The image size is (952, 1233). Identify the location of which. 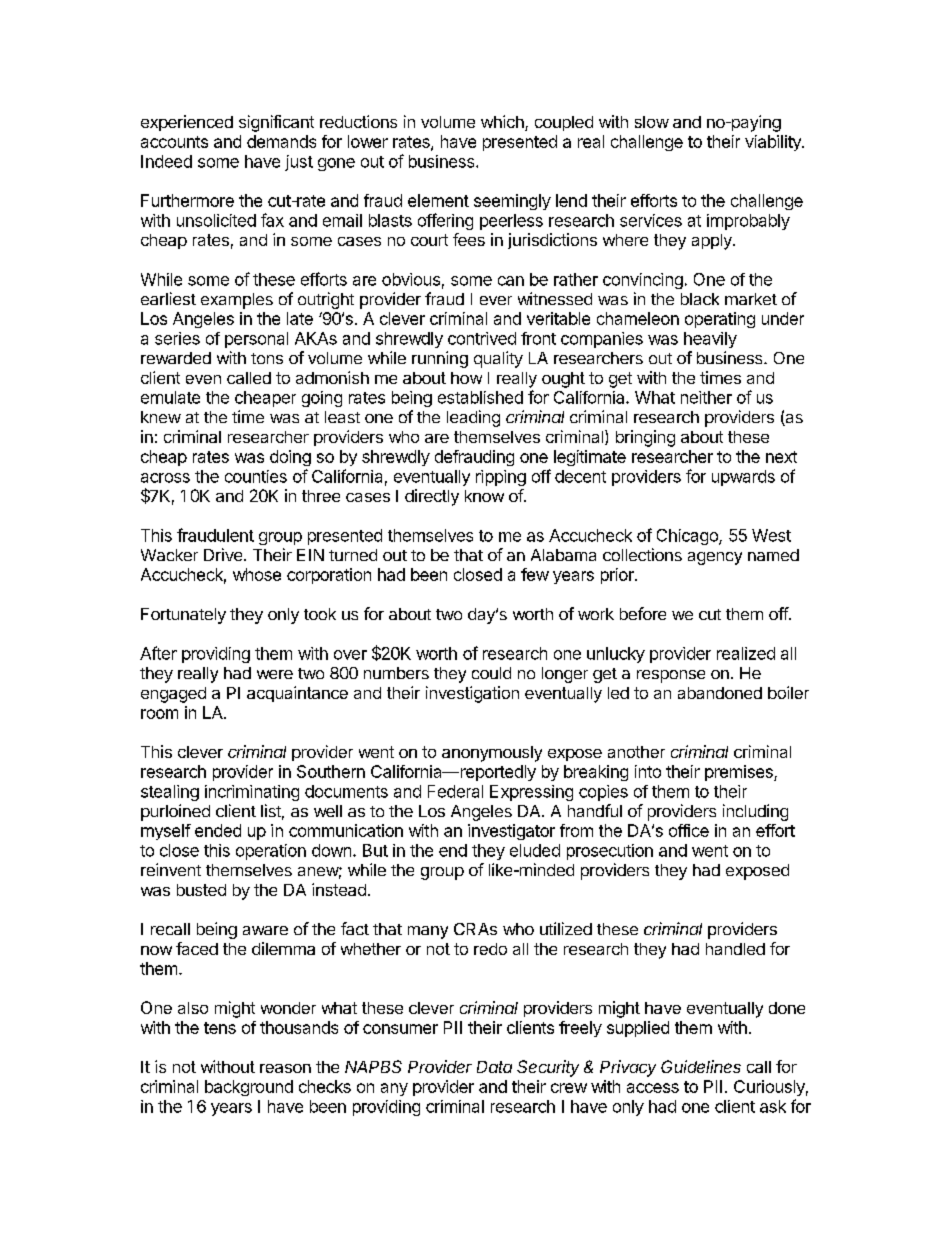
(503, 123).
